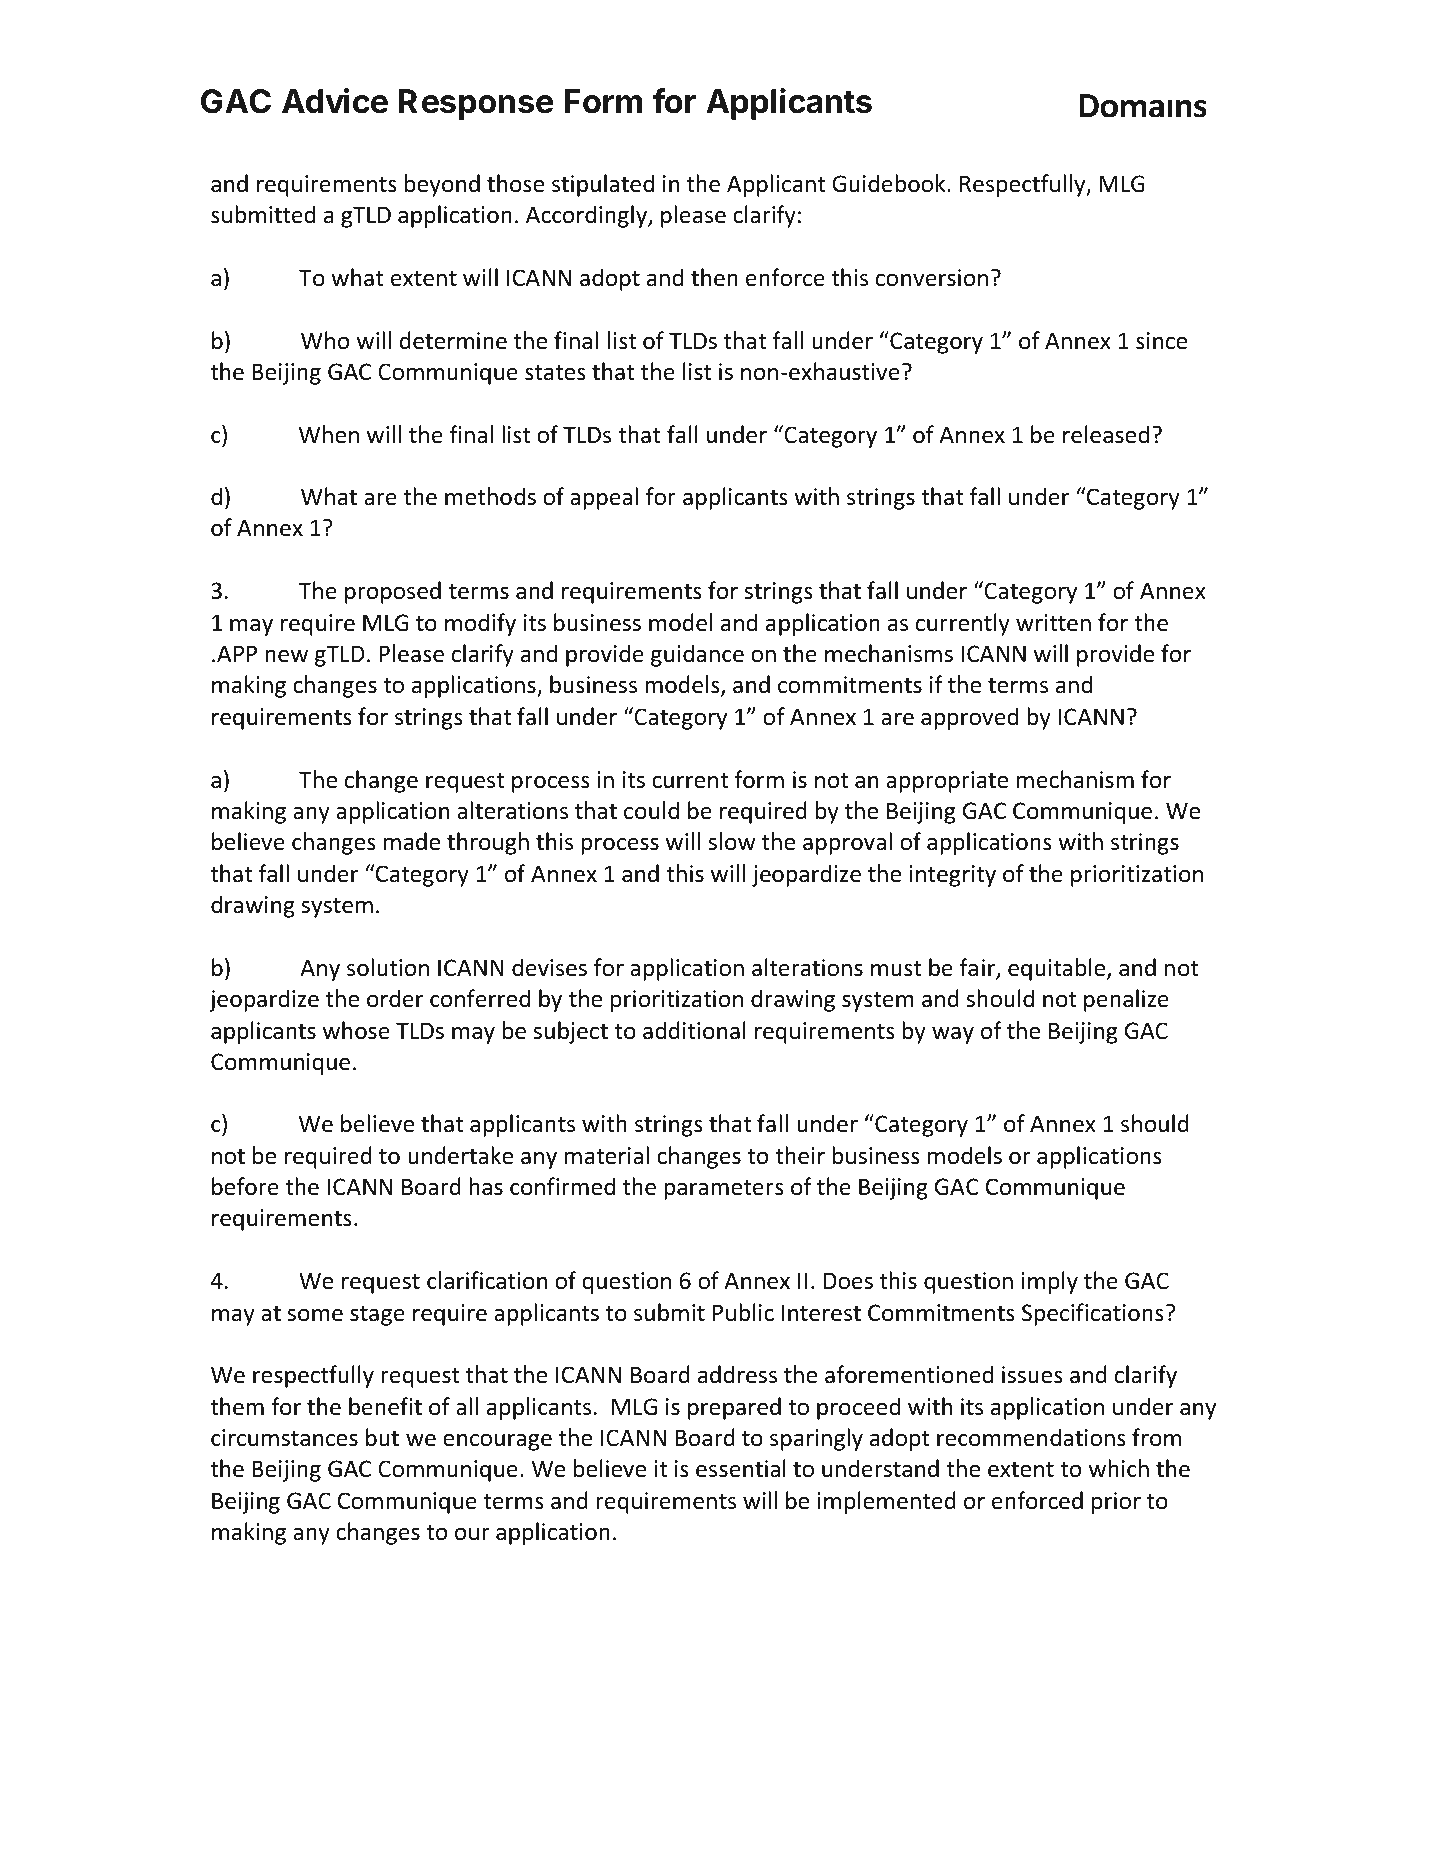  I want to click on Guidebook, so click(890, 183).
